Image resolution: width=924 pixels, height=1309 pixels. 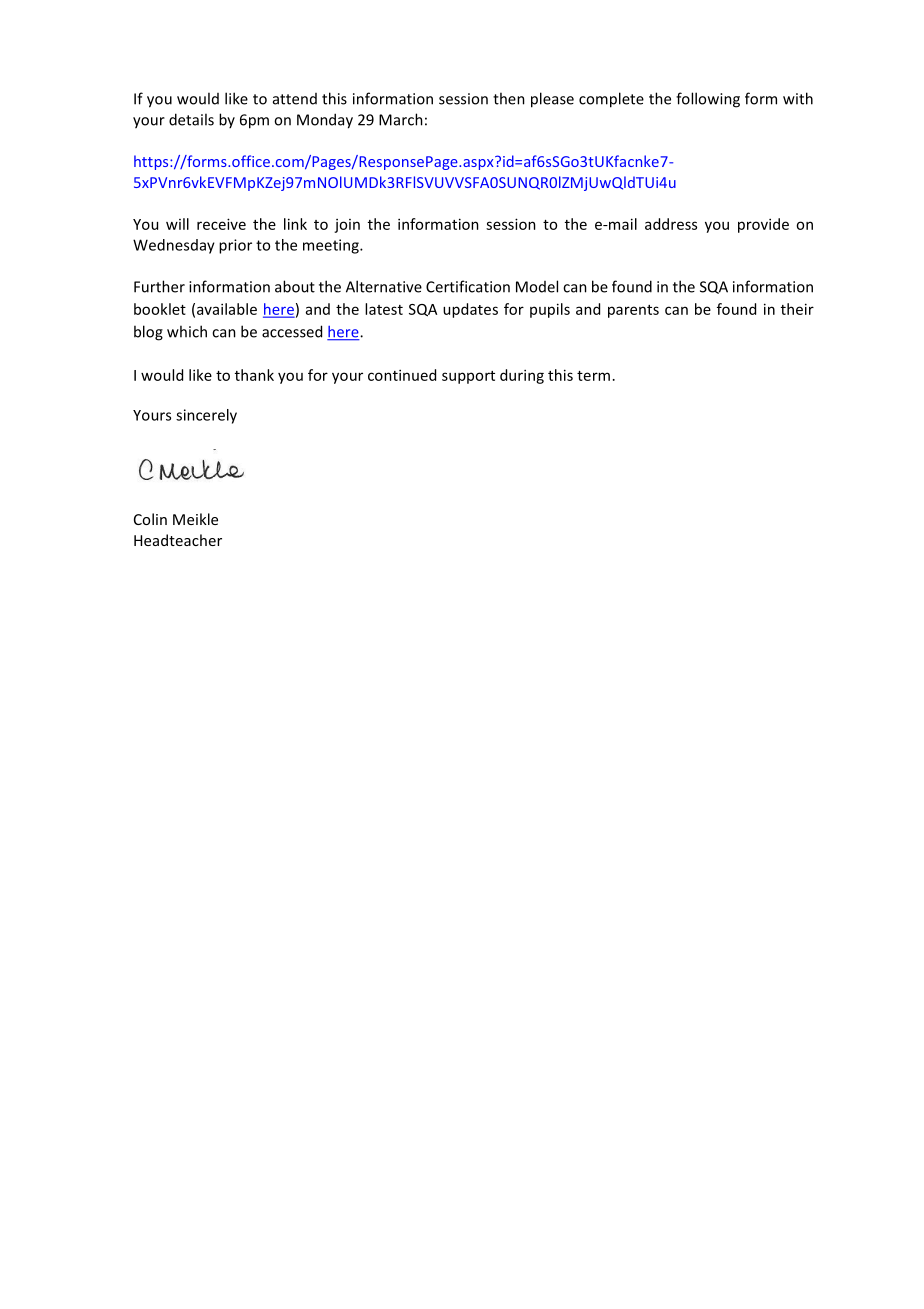 I want to click on available, so click(x=227, y=309).
